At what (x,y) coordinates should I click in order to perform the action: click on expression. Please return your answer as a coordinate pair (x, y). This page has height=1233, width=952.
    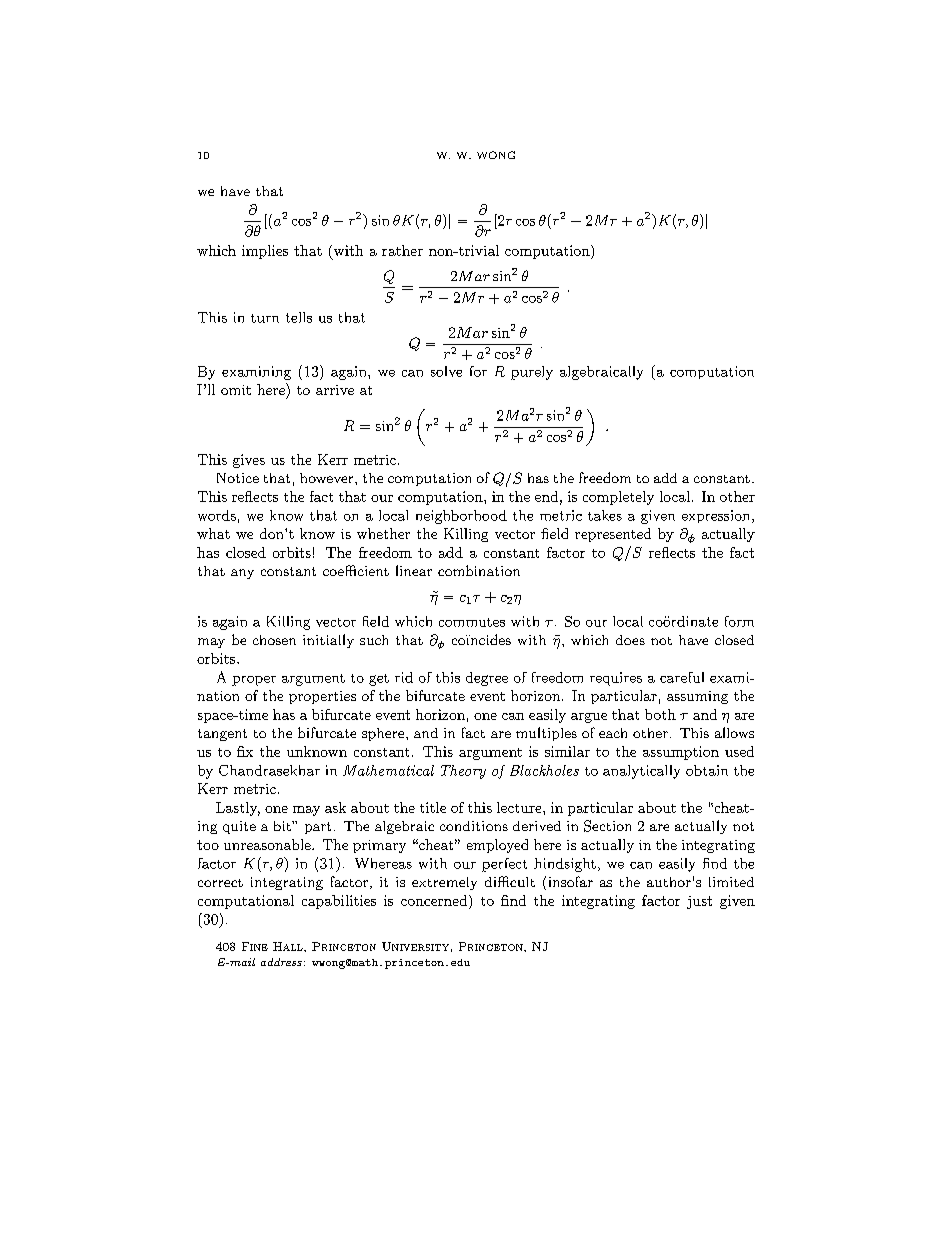
    Looking at the image, I should click on (715, 516).
